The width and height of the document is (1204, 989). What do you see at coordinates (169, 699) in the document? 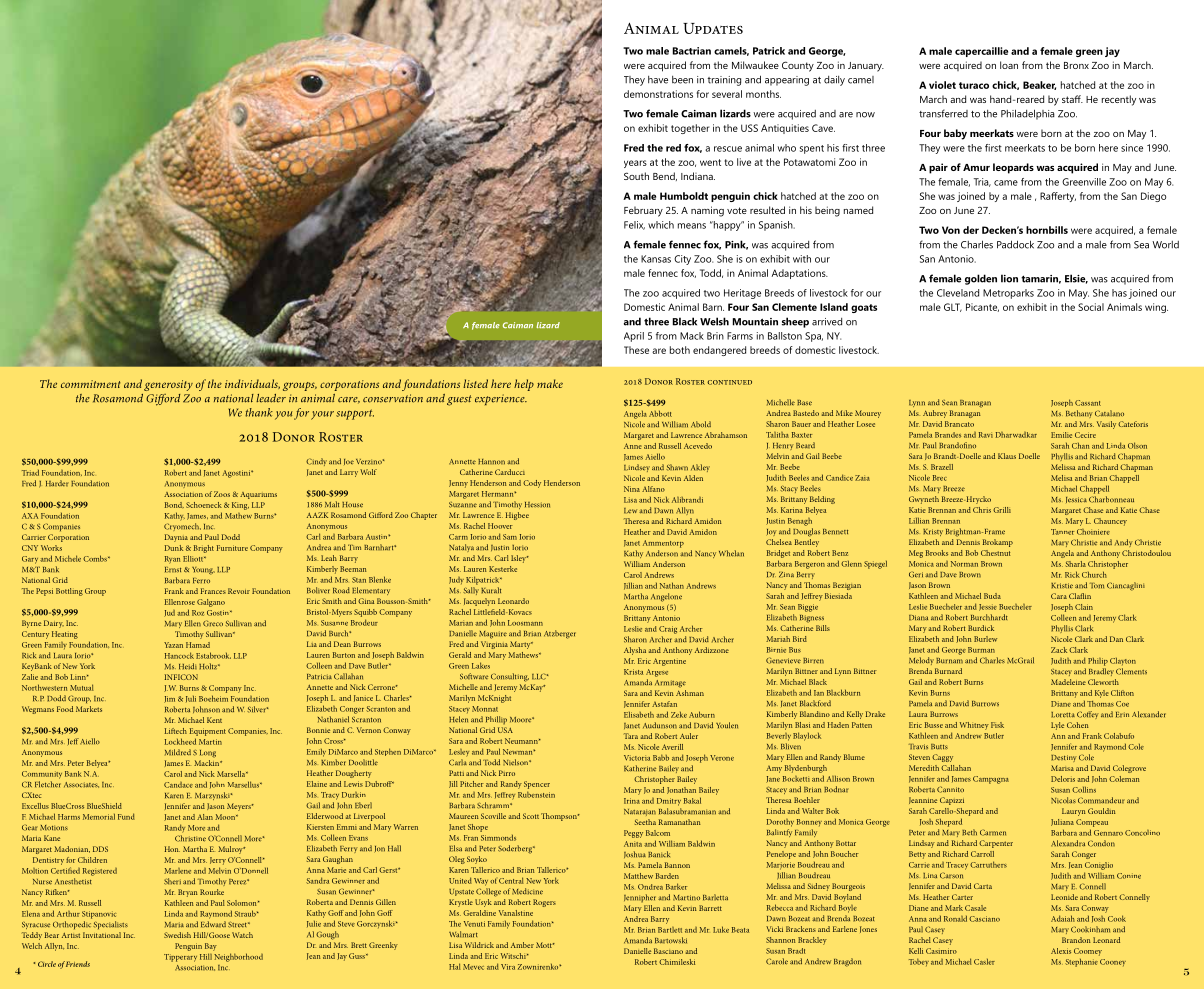
I see `Jim` at bounding box center [169, 699].
